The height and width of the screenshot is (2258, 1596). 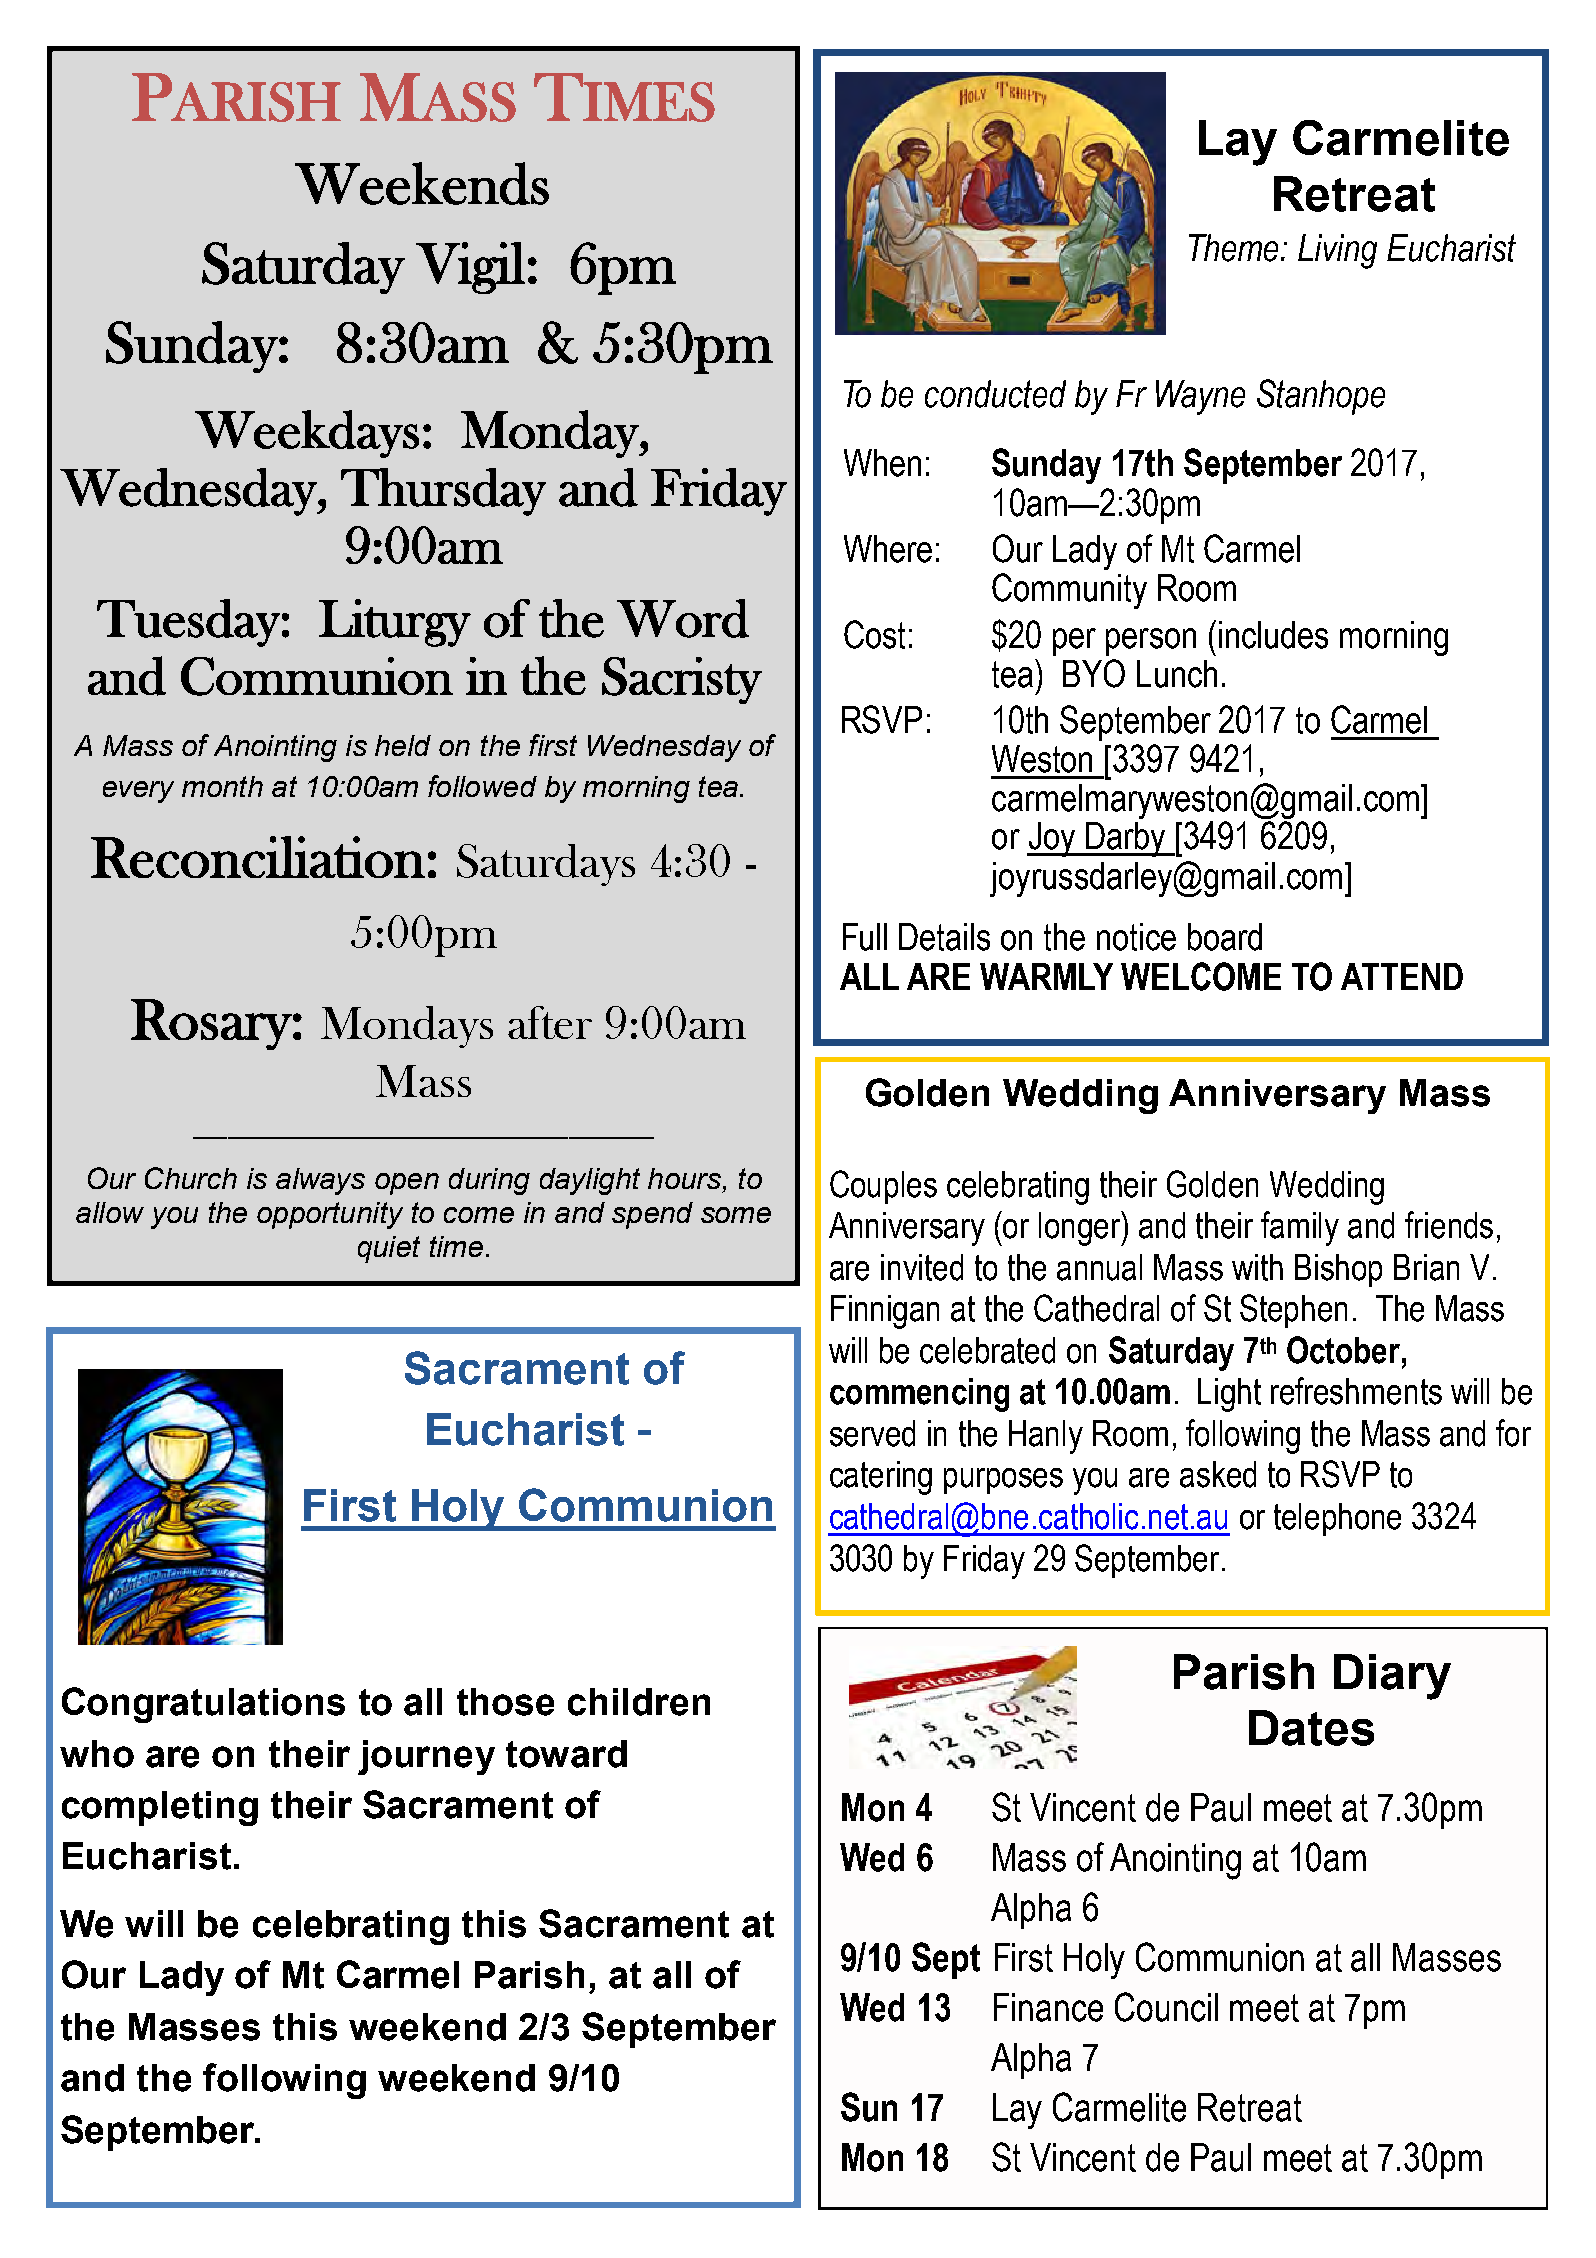 What do you see at coordinates (160, 1808) in the screenshot?
I see `completing` at bounding box center [160, 1808].
